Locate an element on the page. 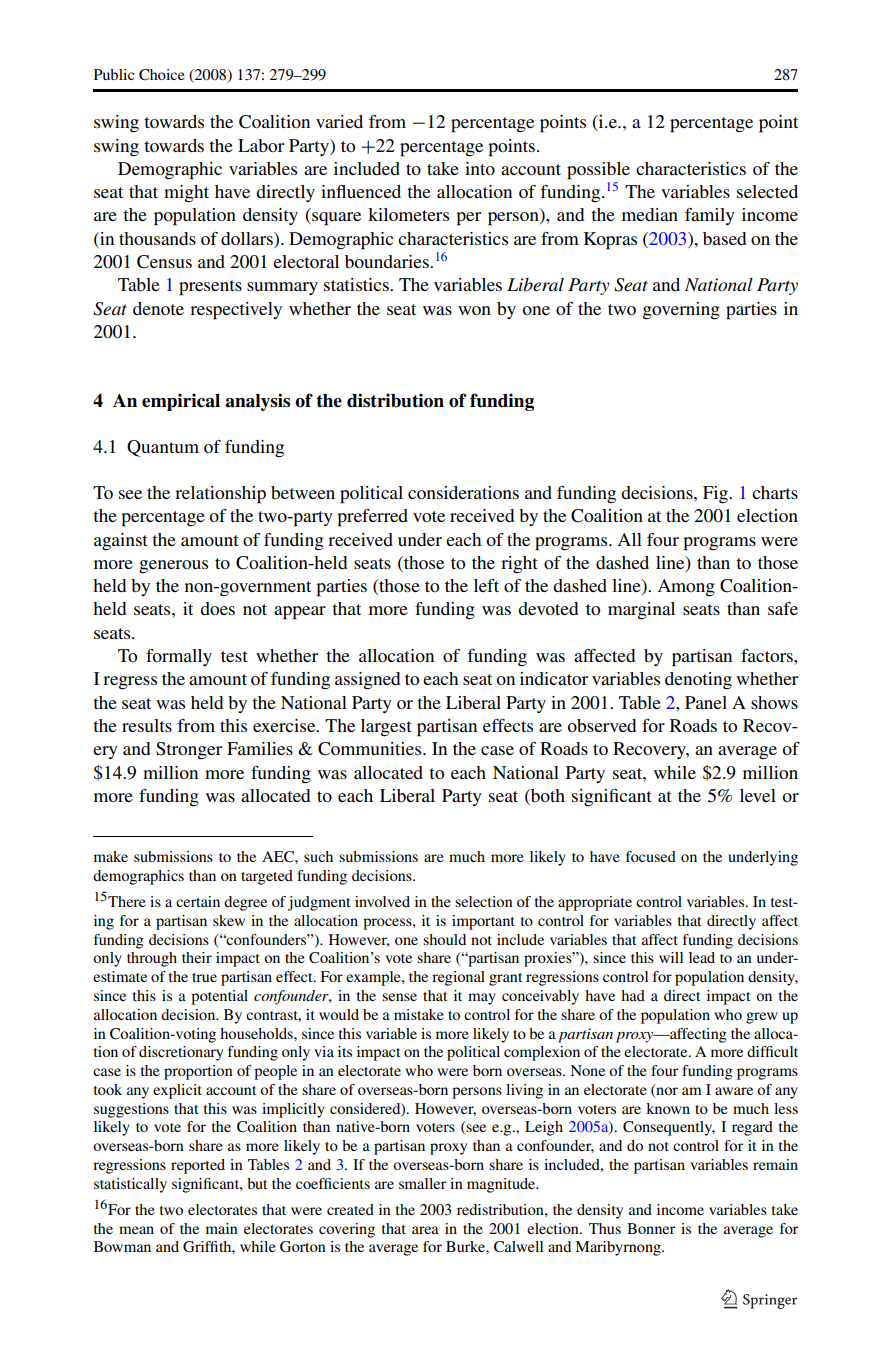  Fig is located at coordinates (716, 495).
